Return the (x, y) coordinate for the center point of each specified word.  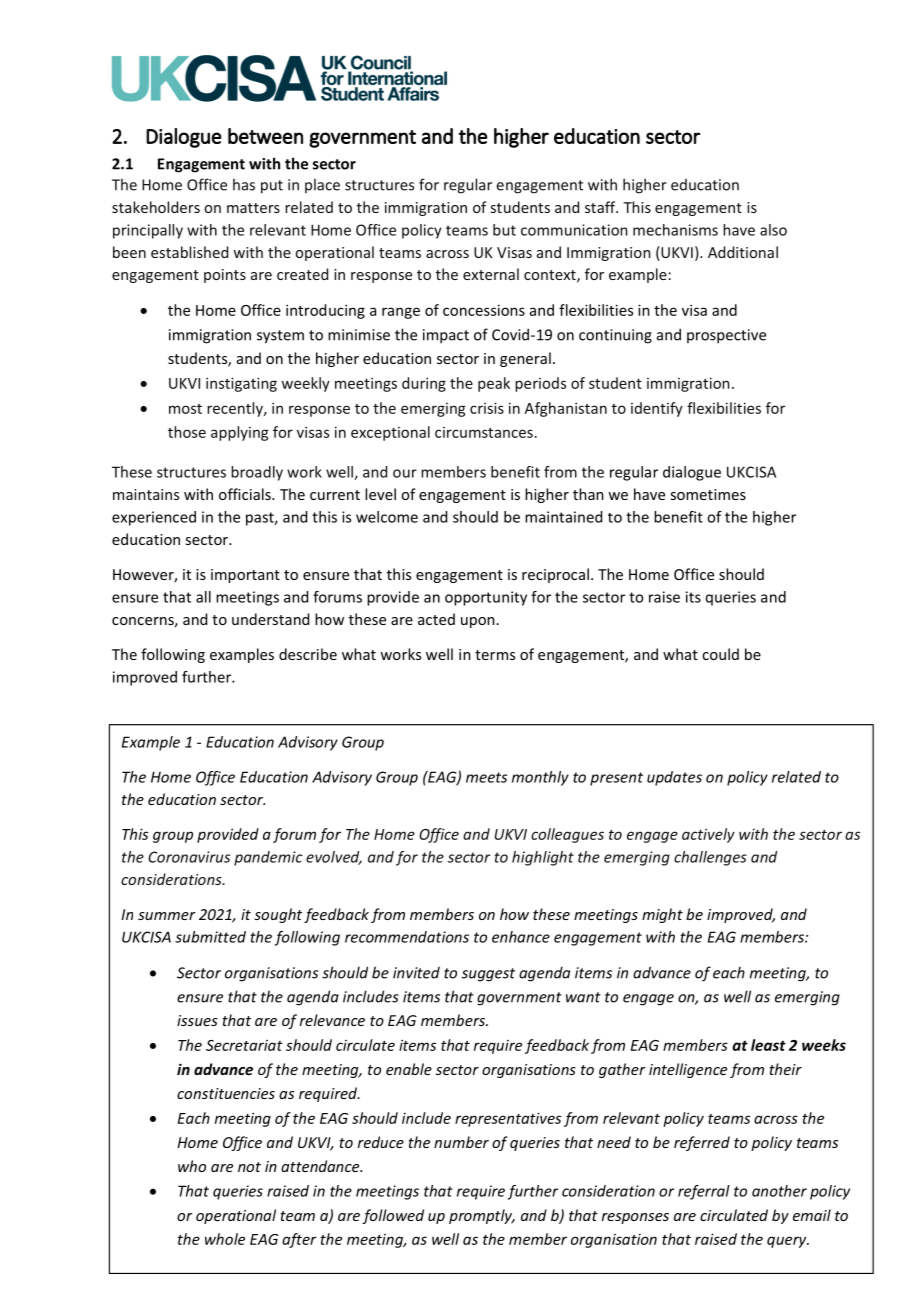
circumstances (484, 432)
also (773, 230)
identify (657, 409)
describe (308, 654)
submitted (210, 937)
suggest (488, 975)
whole (225, 1239)
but (504, 230)
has (244, 184)
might (662, 915)
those (187, 432)
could (720, 654)
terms (495, 655)
